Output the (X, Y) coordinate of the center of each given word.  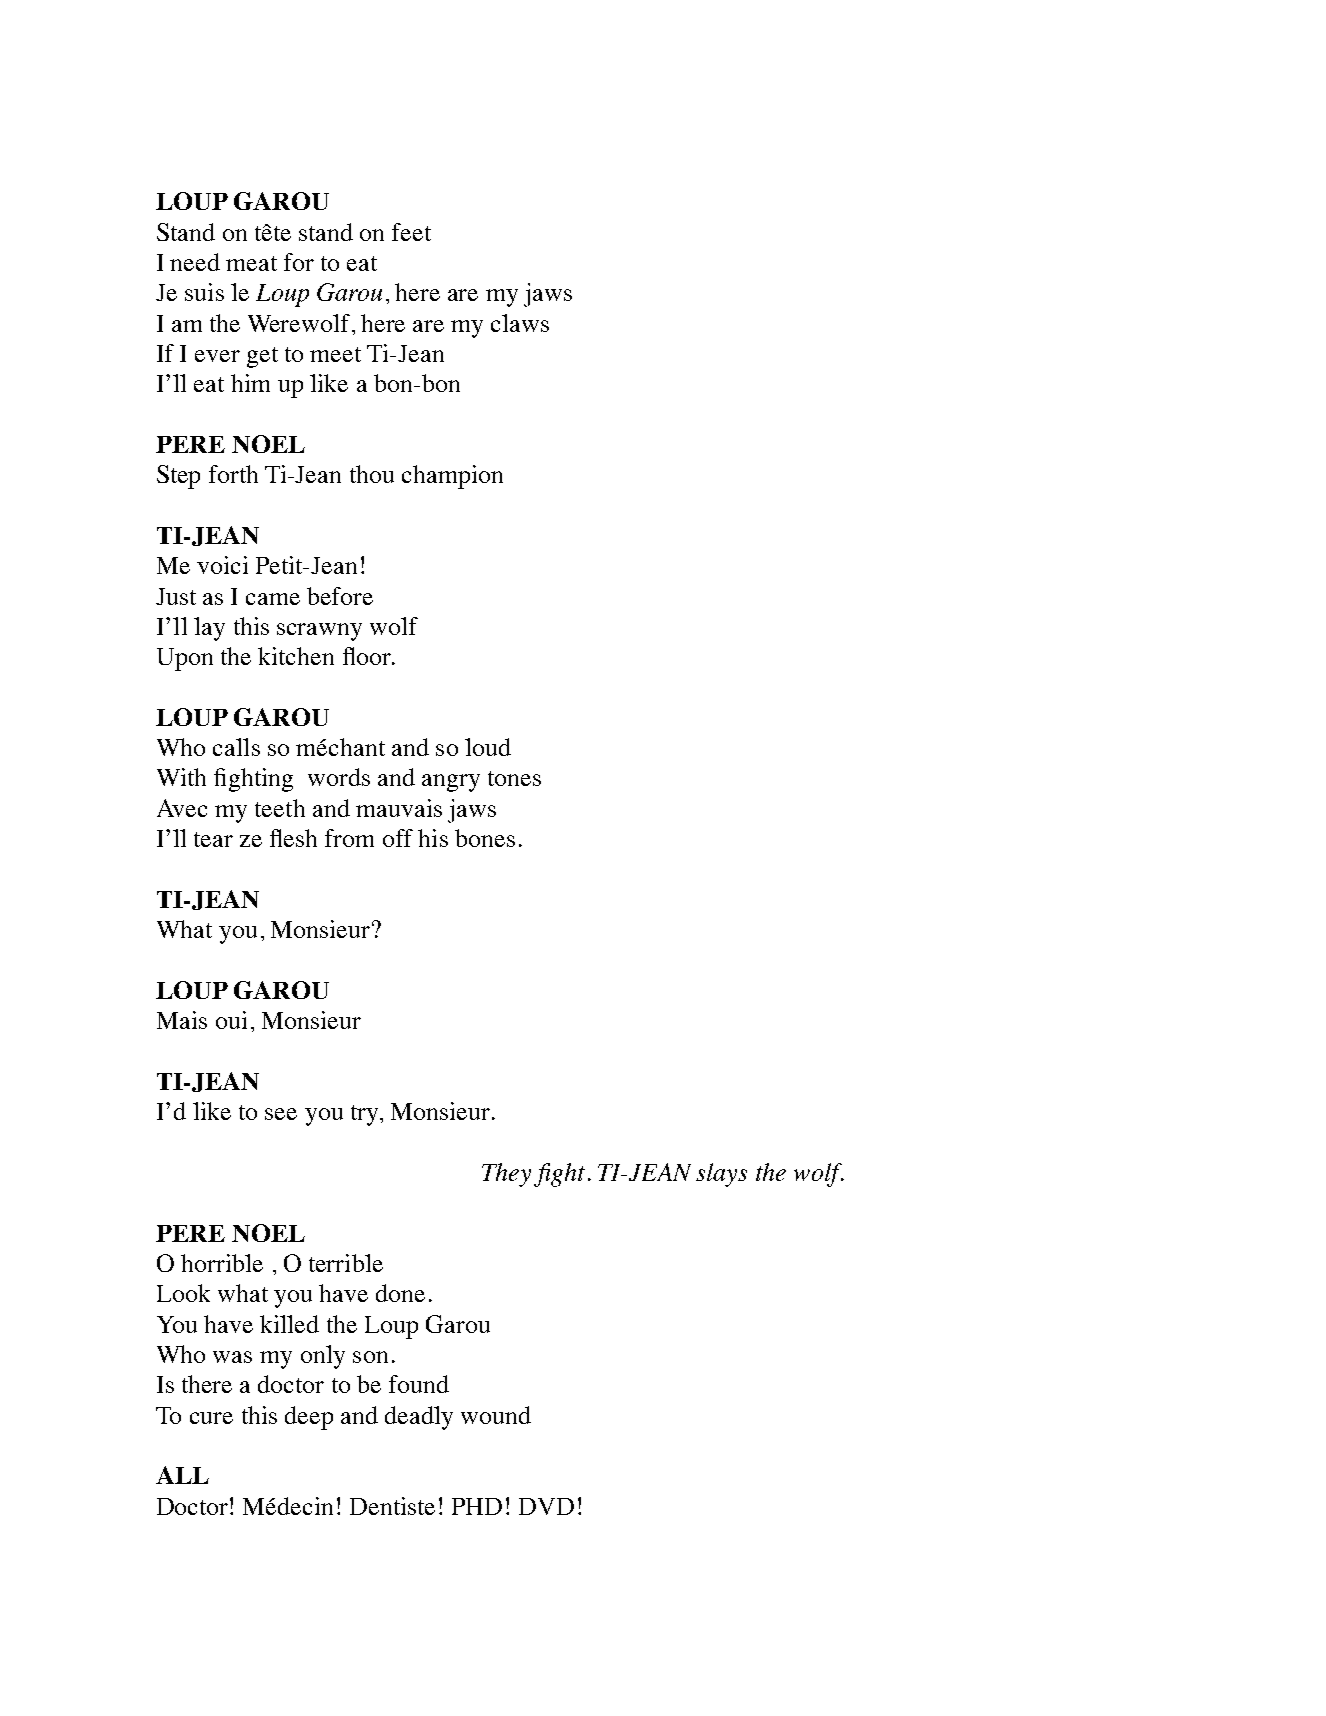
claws (520, 323)
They (506, 1175)
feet (411, 232)
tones (514, 778)
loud (488, 747)
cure (211, 1418)
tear (213, 839)
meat (251, 263)
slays (721, 1175)
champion (452, 477)
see (281, 1114)
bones (485, 838)
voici (222, 565)
